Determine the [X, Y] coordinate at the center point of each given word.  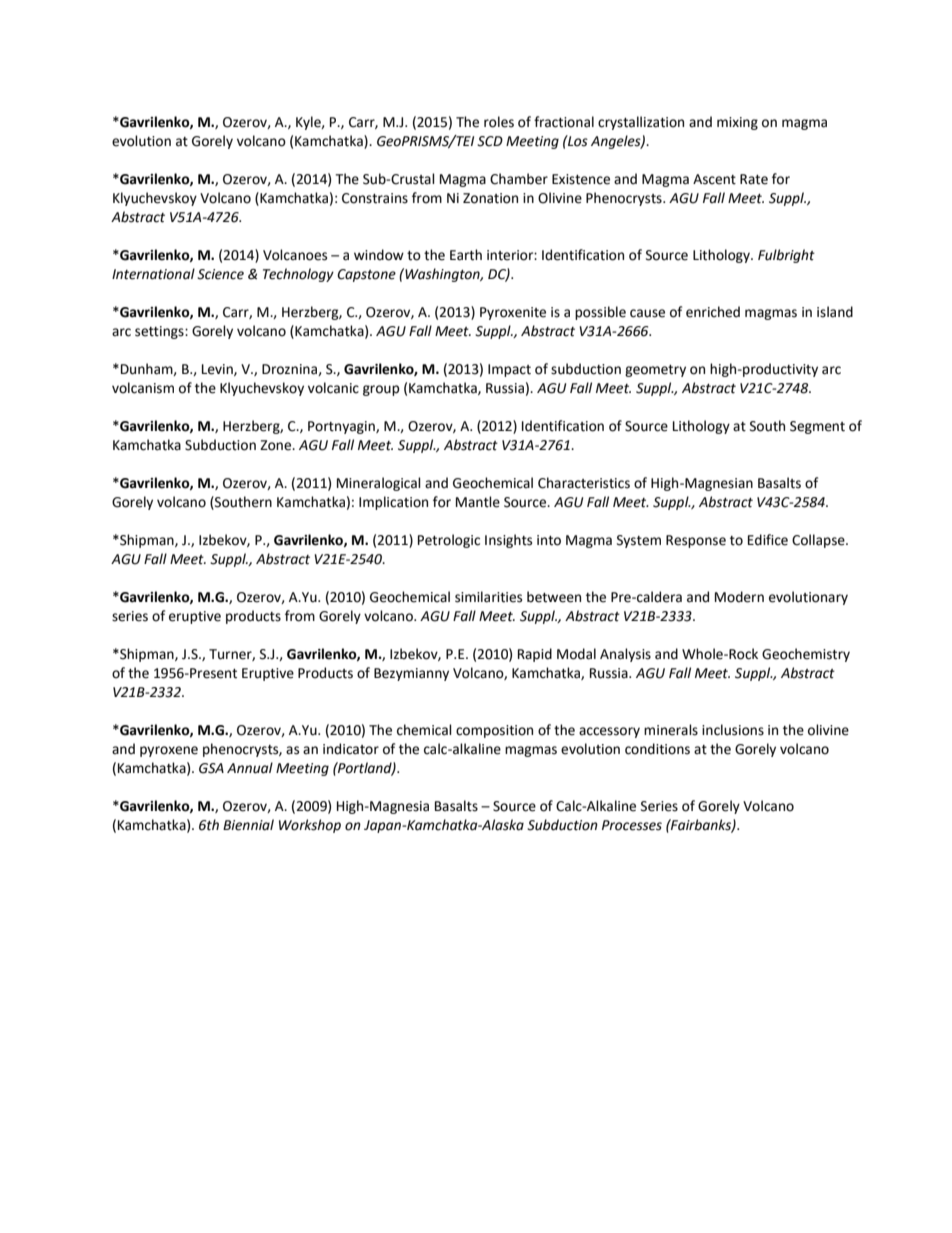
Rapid [535, 655]
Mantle [478, 502]
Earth [466, 255]
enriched [713, 312]
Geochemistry [806, 655]
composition [494, 731]
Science [220, 274]
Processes [632, 825]
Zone [277, 445]
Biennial [248, 825]
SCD [490, 141]
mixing [737, 123]
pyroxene [169, 751]
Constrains [375, 198]
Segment [817, 427]
